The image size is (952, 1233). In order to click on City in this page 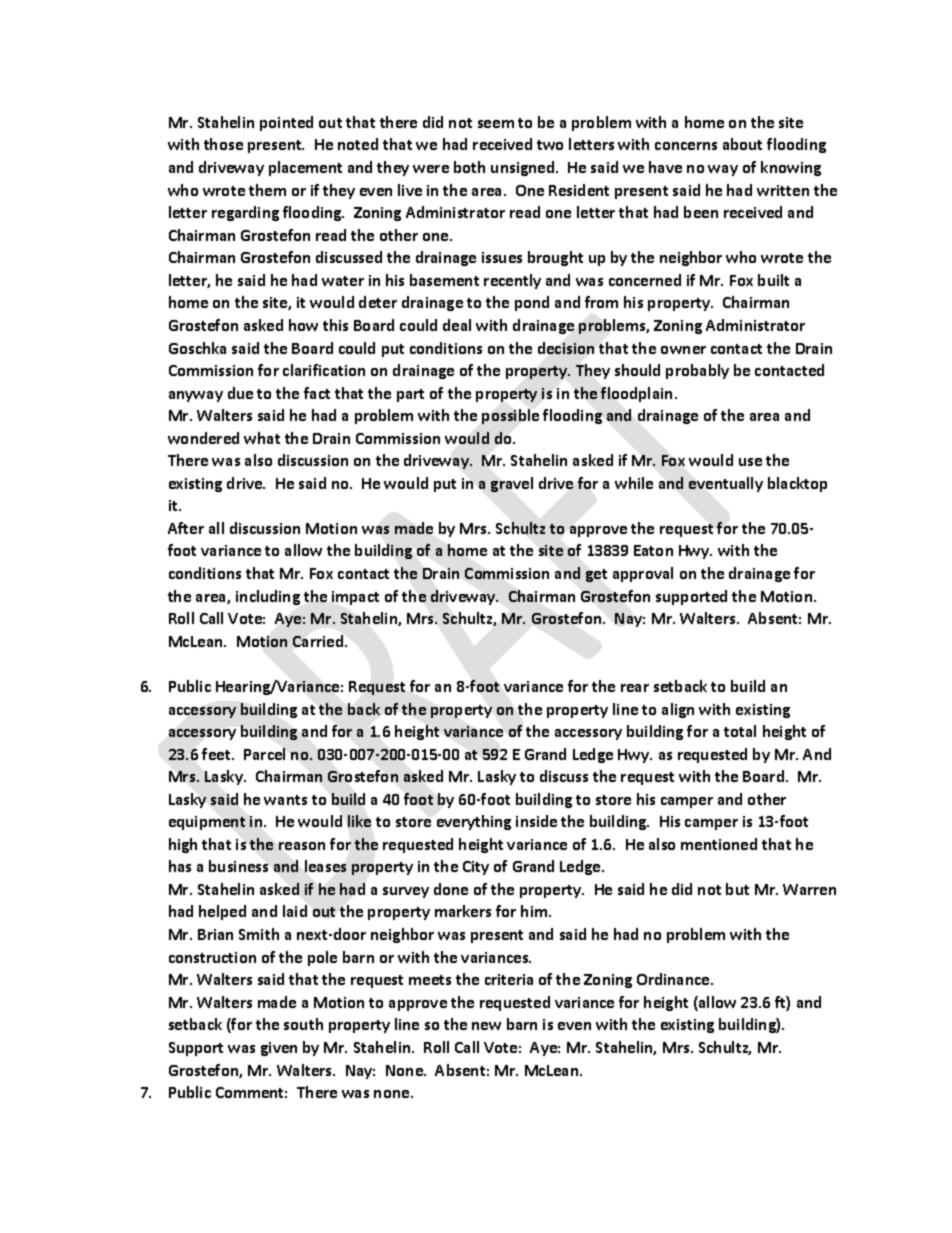, I will do `click(476, 868)`.
